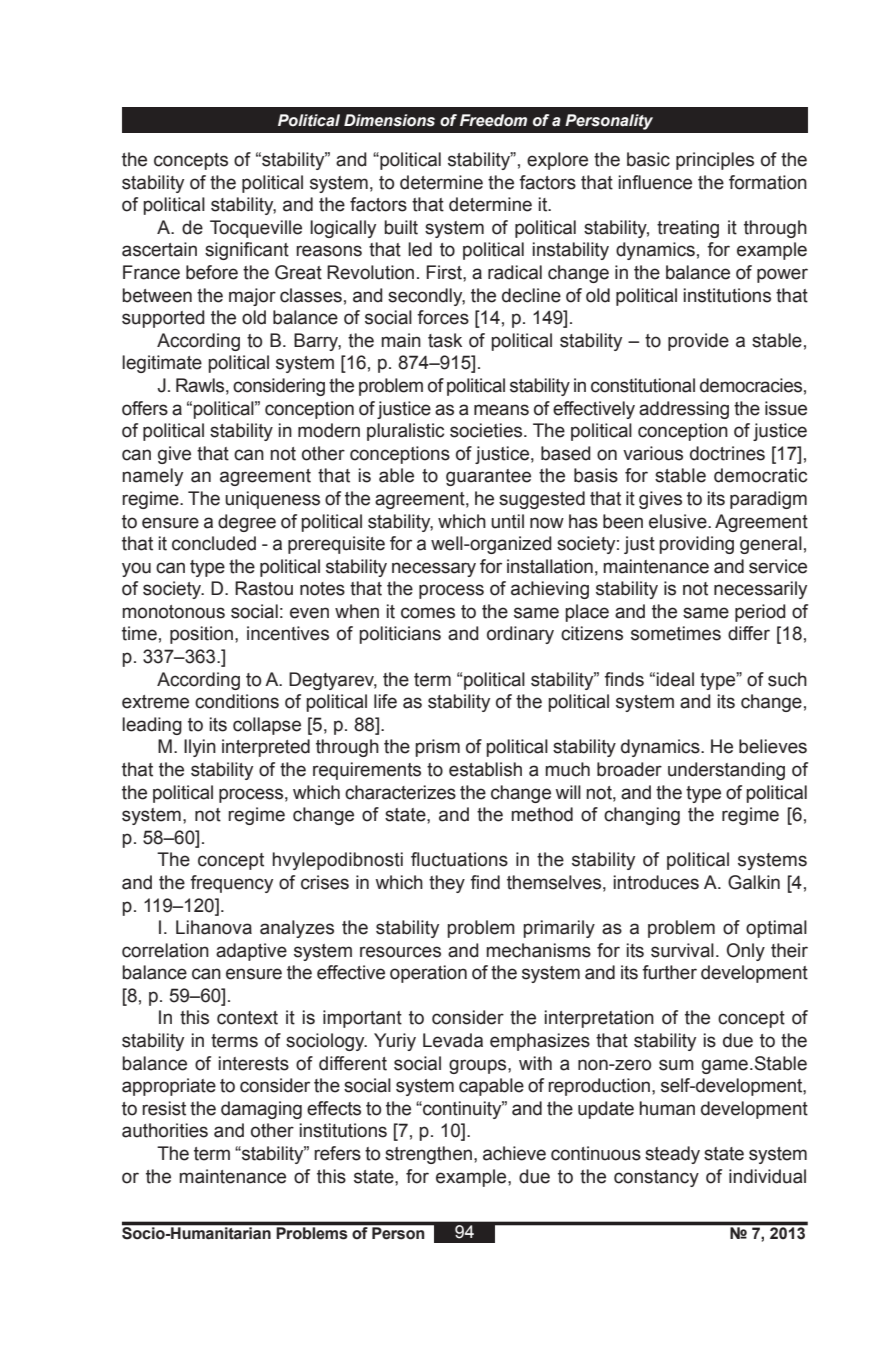 This screenshot has width=889, height=1372. What do you see at coordinates (684, 410) in the screenshot?
I see `addressing` at bounding box center [684, 410].
